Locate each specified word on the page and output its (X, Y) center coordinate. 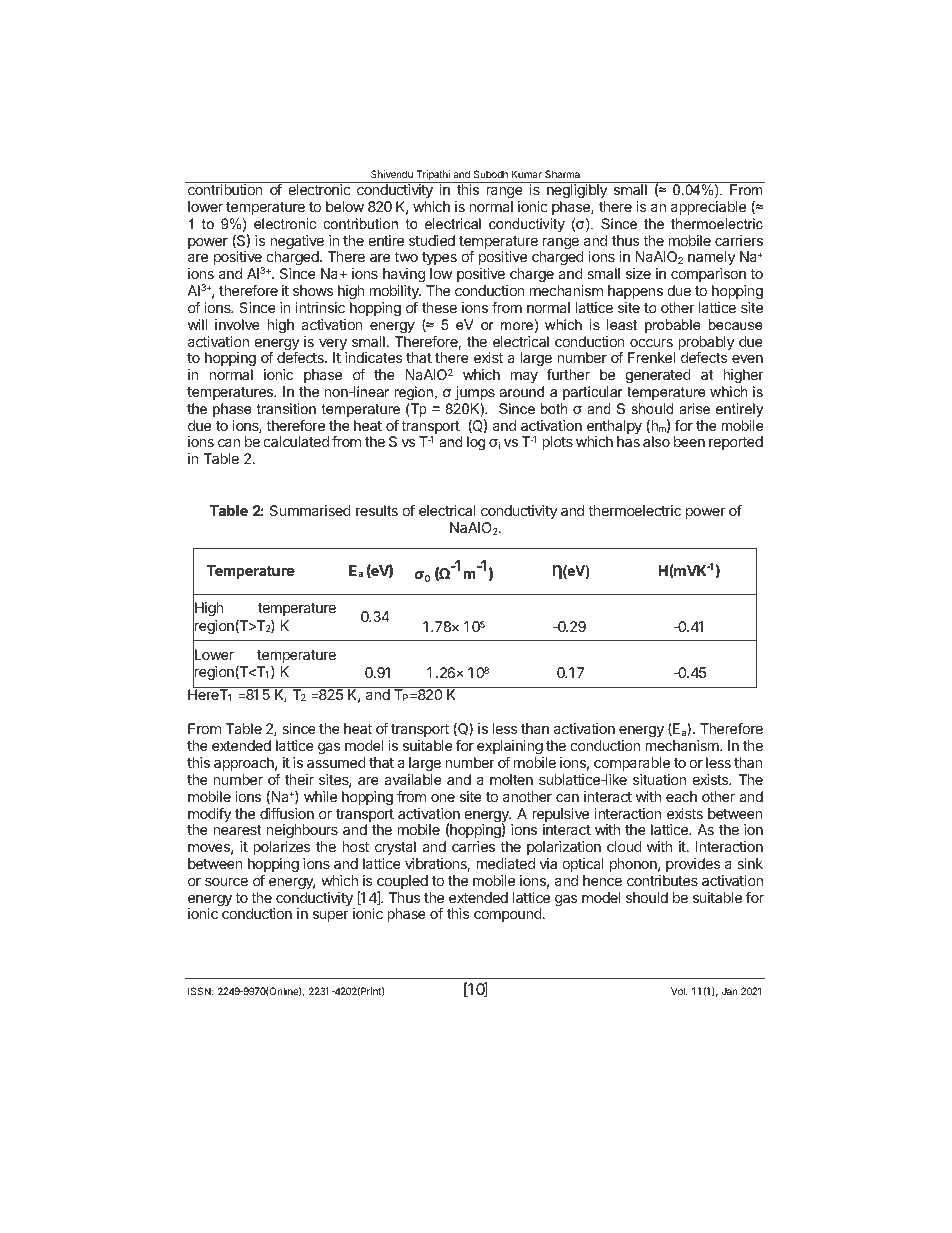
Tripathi (433, 176)
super (331, 916)
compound (509, 915)
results (377, 510)
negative (297, 243)
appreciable (708, 208)
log (476, 443)
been (689, 441)
